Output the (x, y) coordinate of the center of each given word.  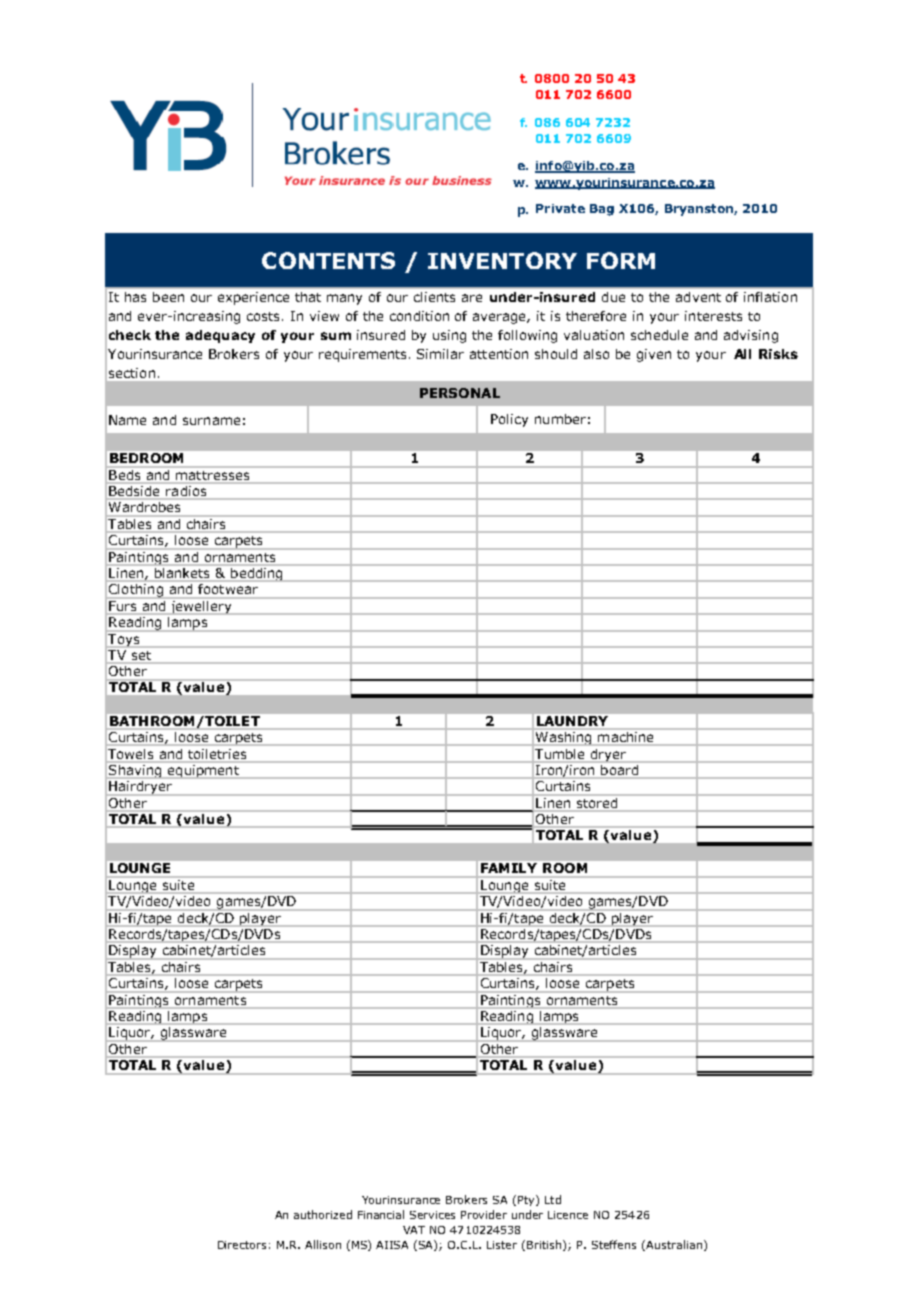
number (560, 419)
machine (625, 737)
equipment (203, 771)
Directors (242, 1245)
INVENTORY (502, 260)
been (168, 297)
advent (698, 297)
